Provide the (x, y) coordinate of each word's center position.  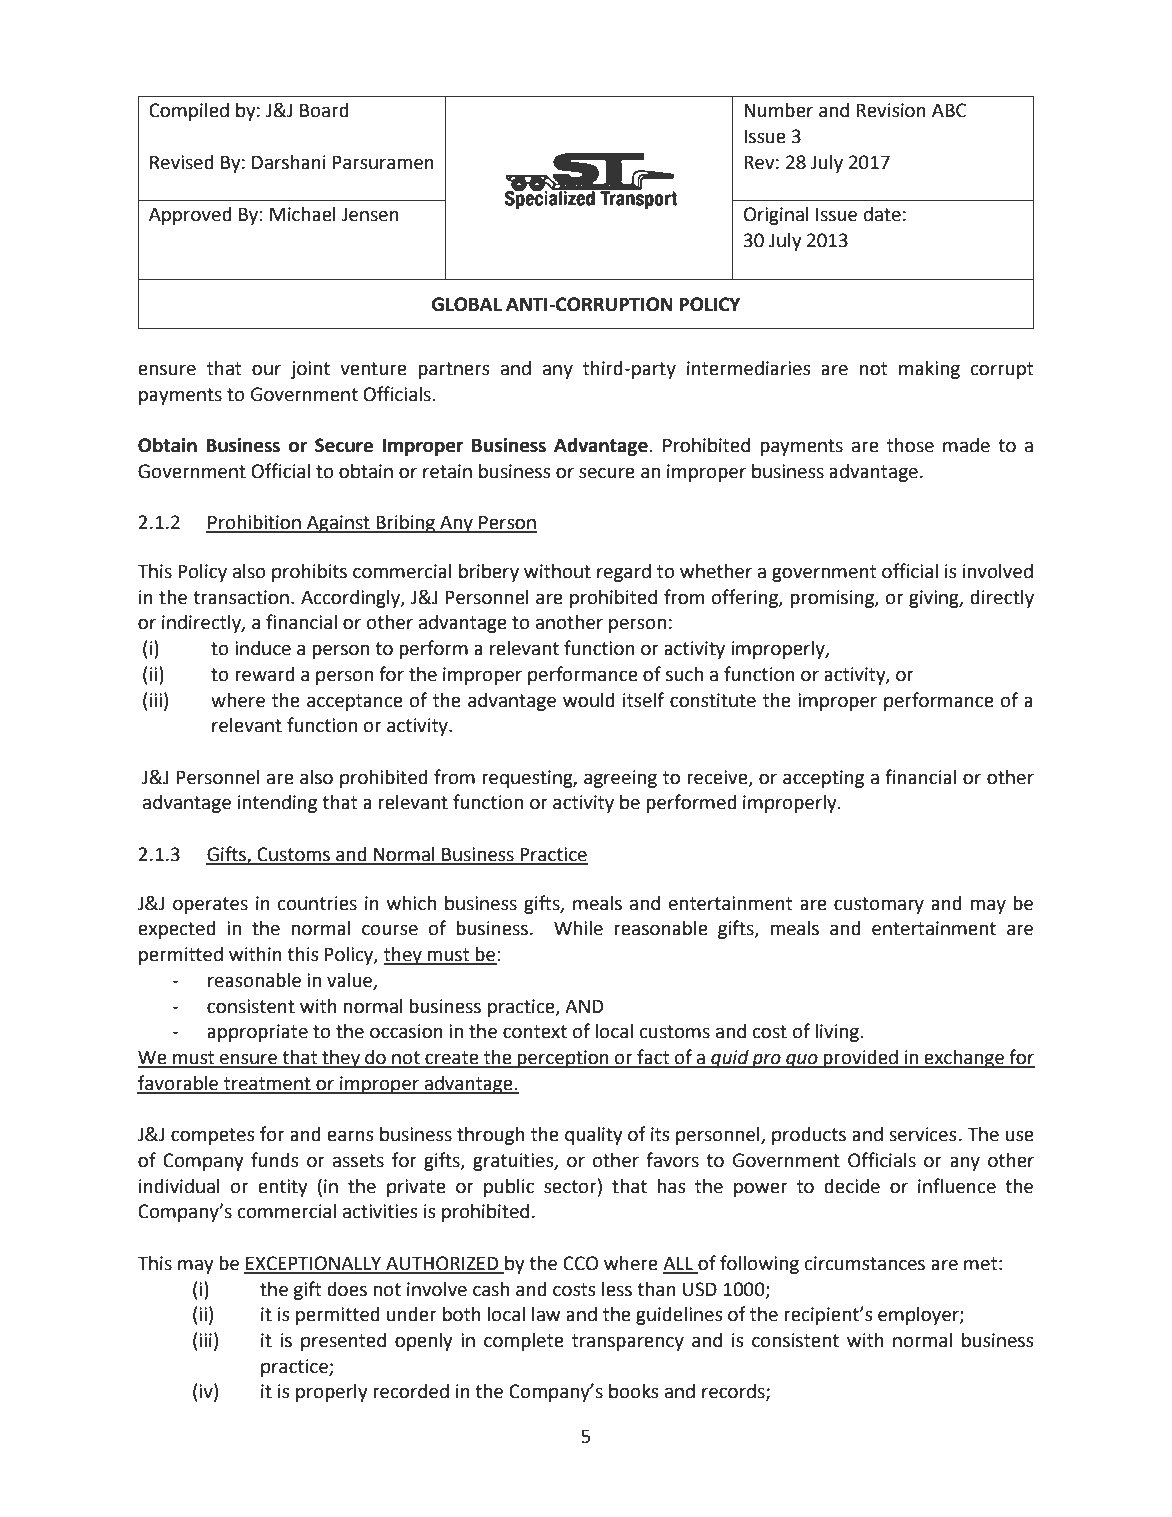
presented (343, 1342)
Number (778, 110)
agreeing (620, 779)
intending (277, 804)
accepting (823, 779)
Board (324, 110)
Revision (891, 110)
